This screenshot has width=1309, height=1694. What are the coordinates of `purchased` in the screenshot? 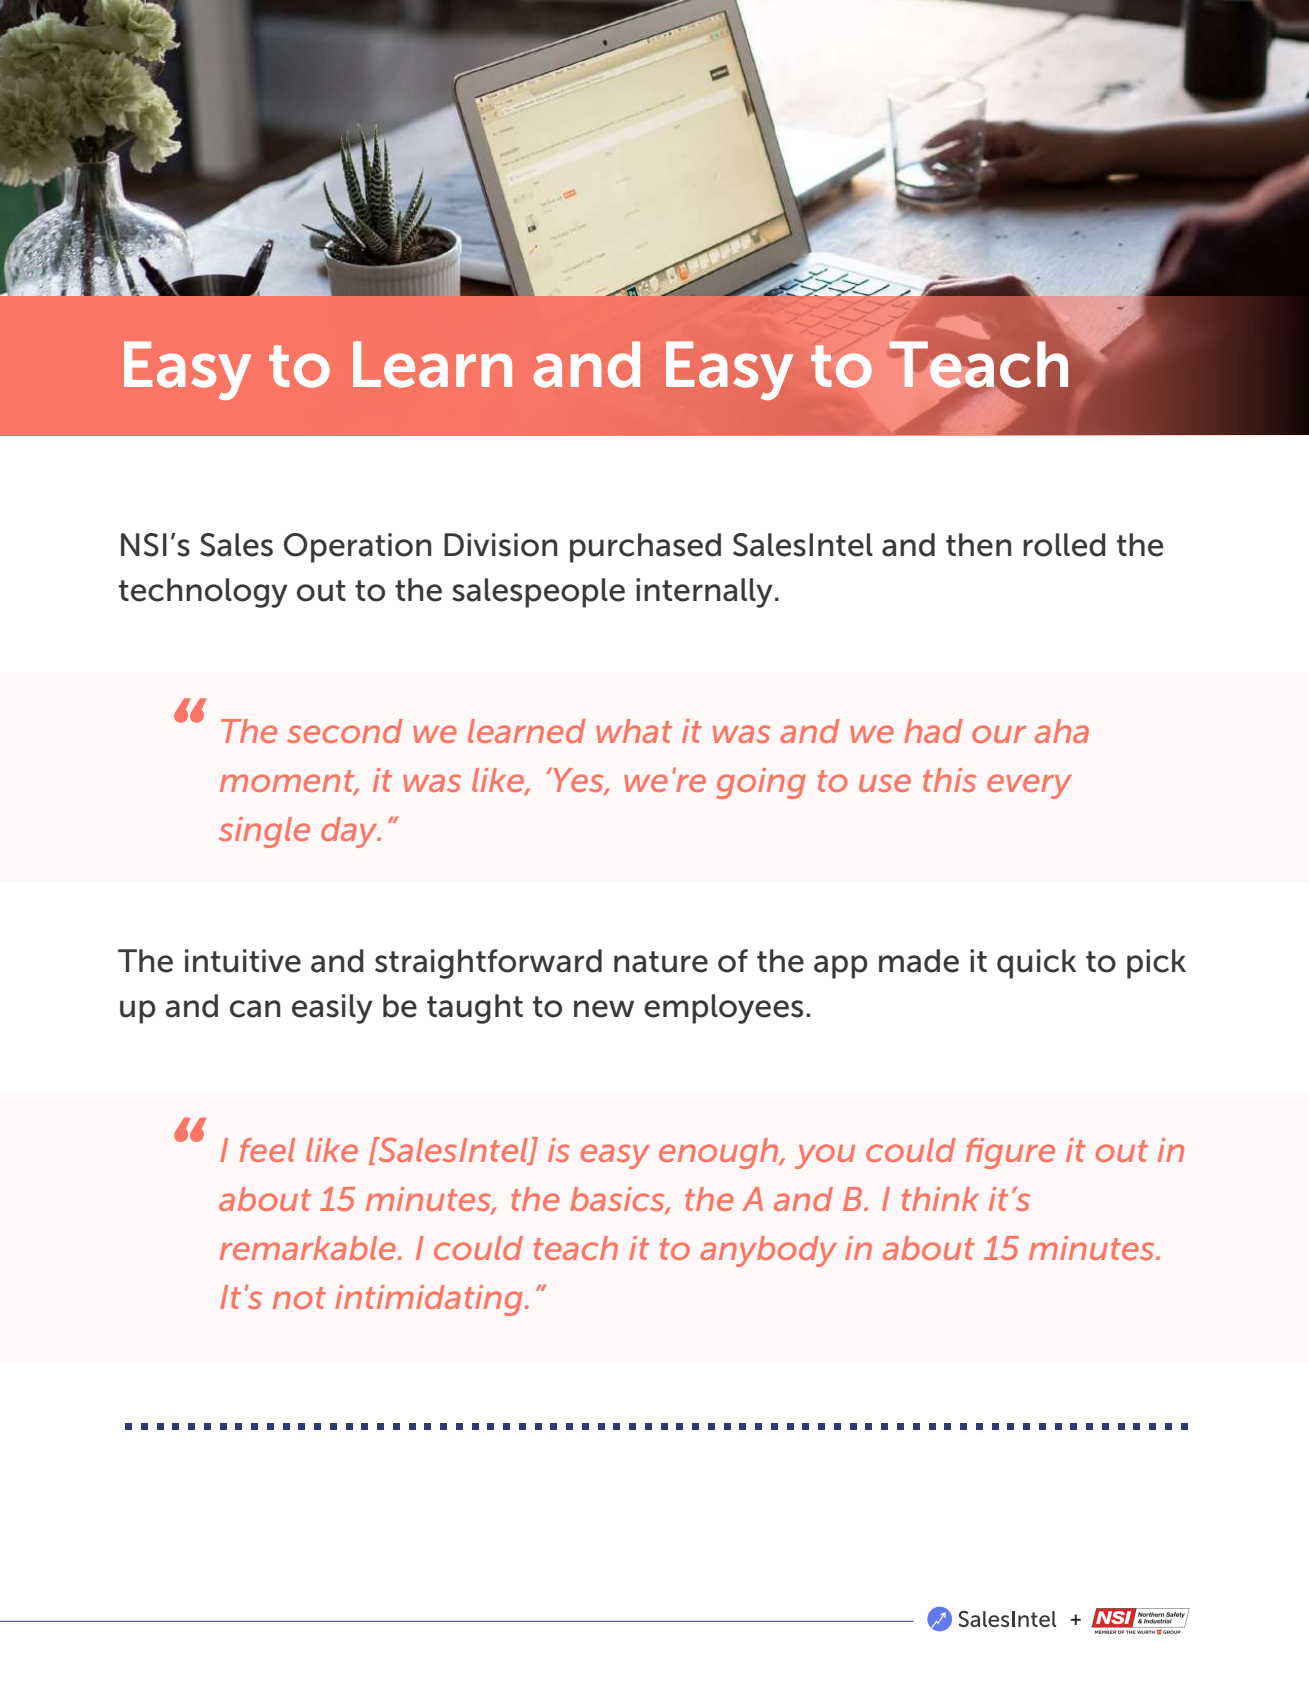 It's located at (645, 548).
